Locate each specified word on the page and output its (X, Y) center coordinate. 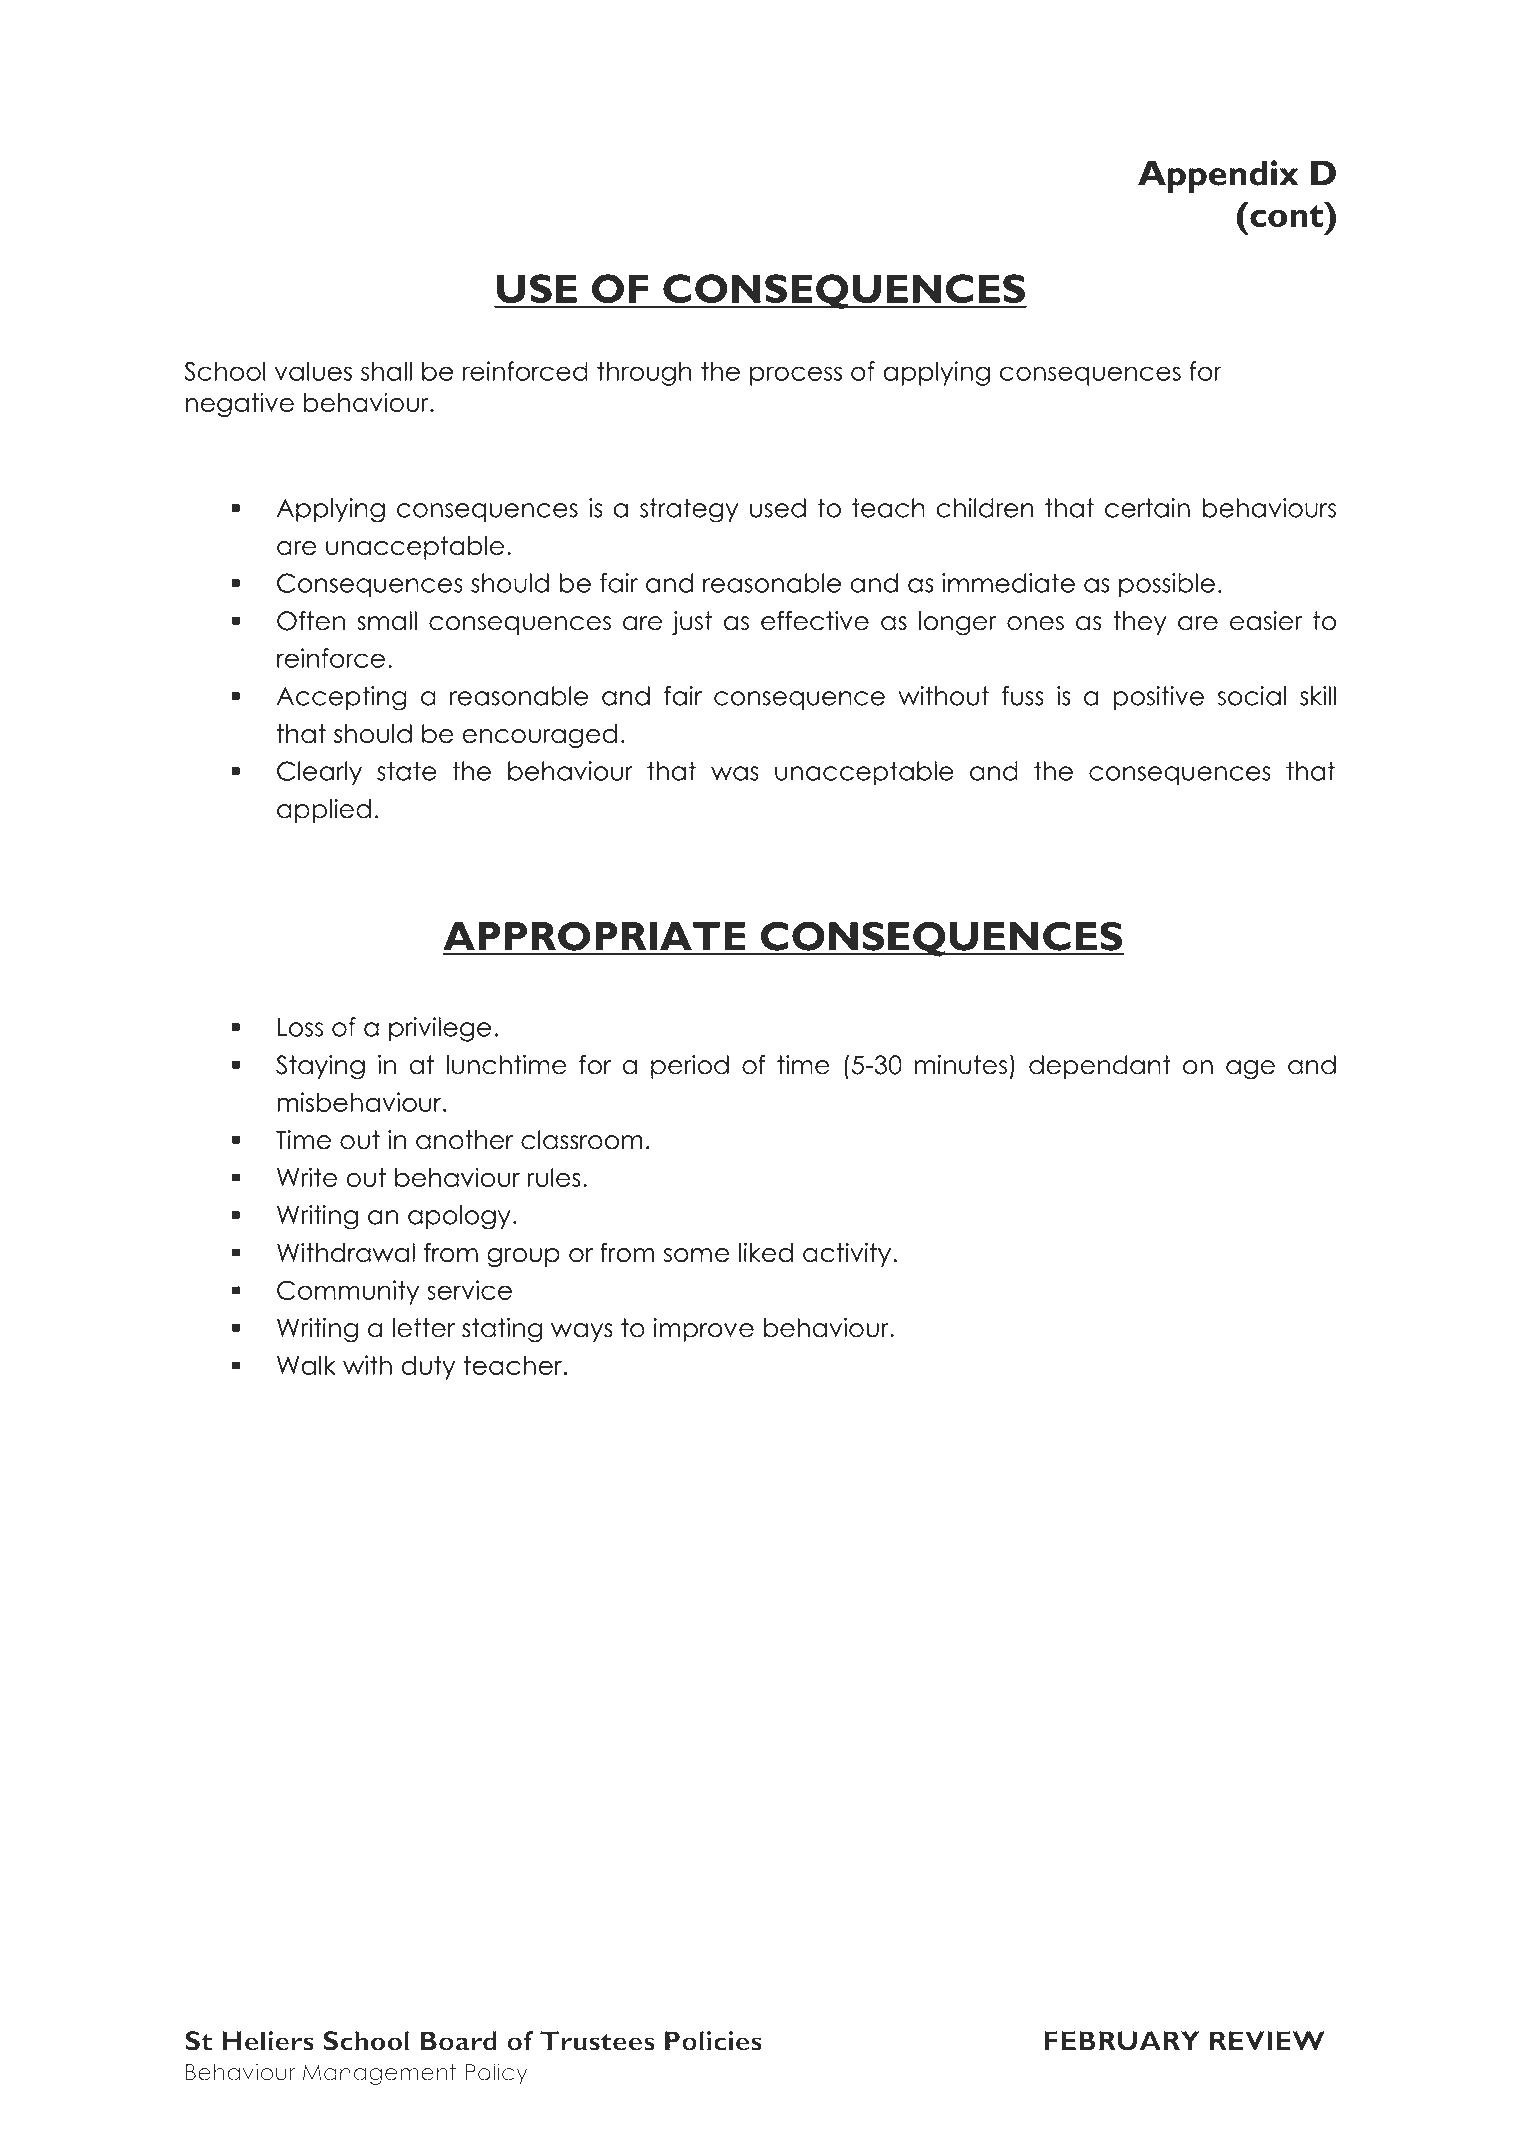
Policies (713, 2041)
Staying (320, 1067)
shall (386, 371)
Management (379, 2074)
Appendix (1218, 177)
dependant (1100, 1067)
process (796, 376)
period (690, 1067)
